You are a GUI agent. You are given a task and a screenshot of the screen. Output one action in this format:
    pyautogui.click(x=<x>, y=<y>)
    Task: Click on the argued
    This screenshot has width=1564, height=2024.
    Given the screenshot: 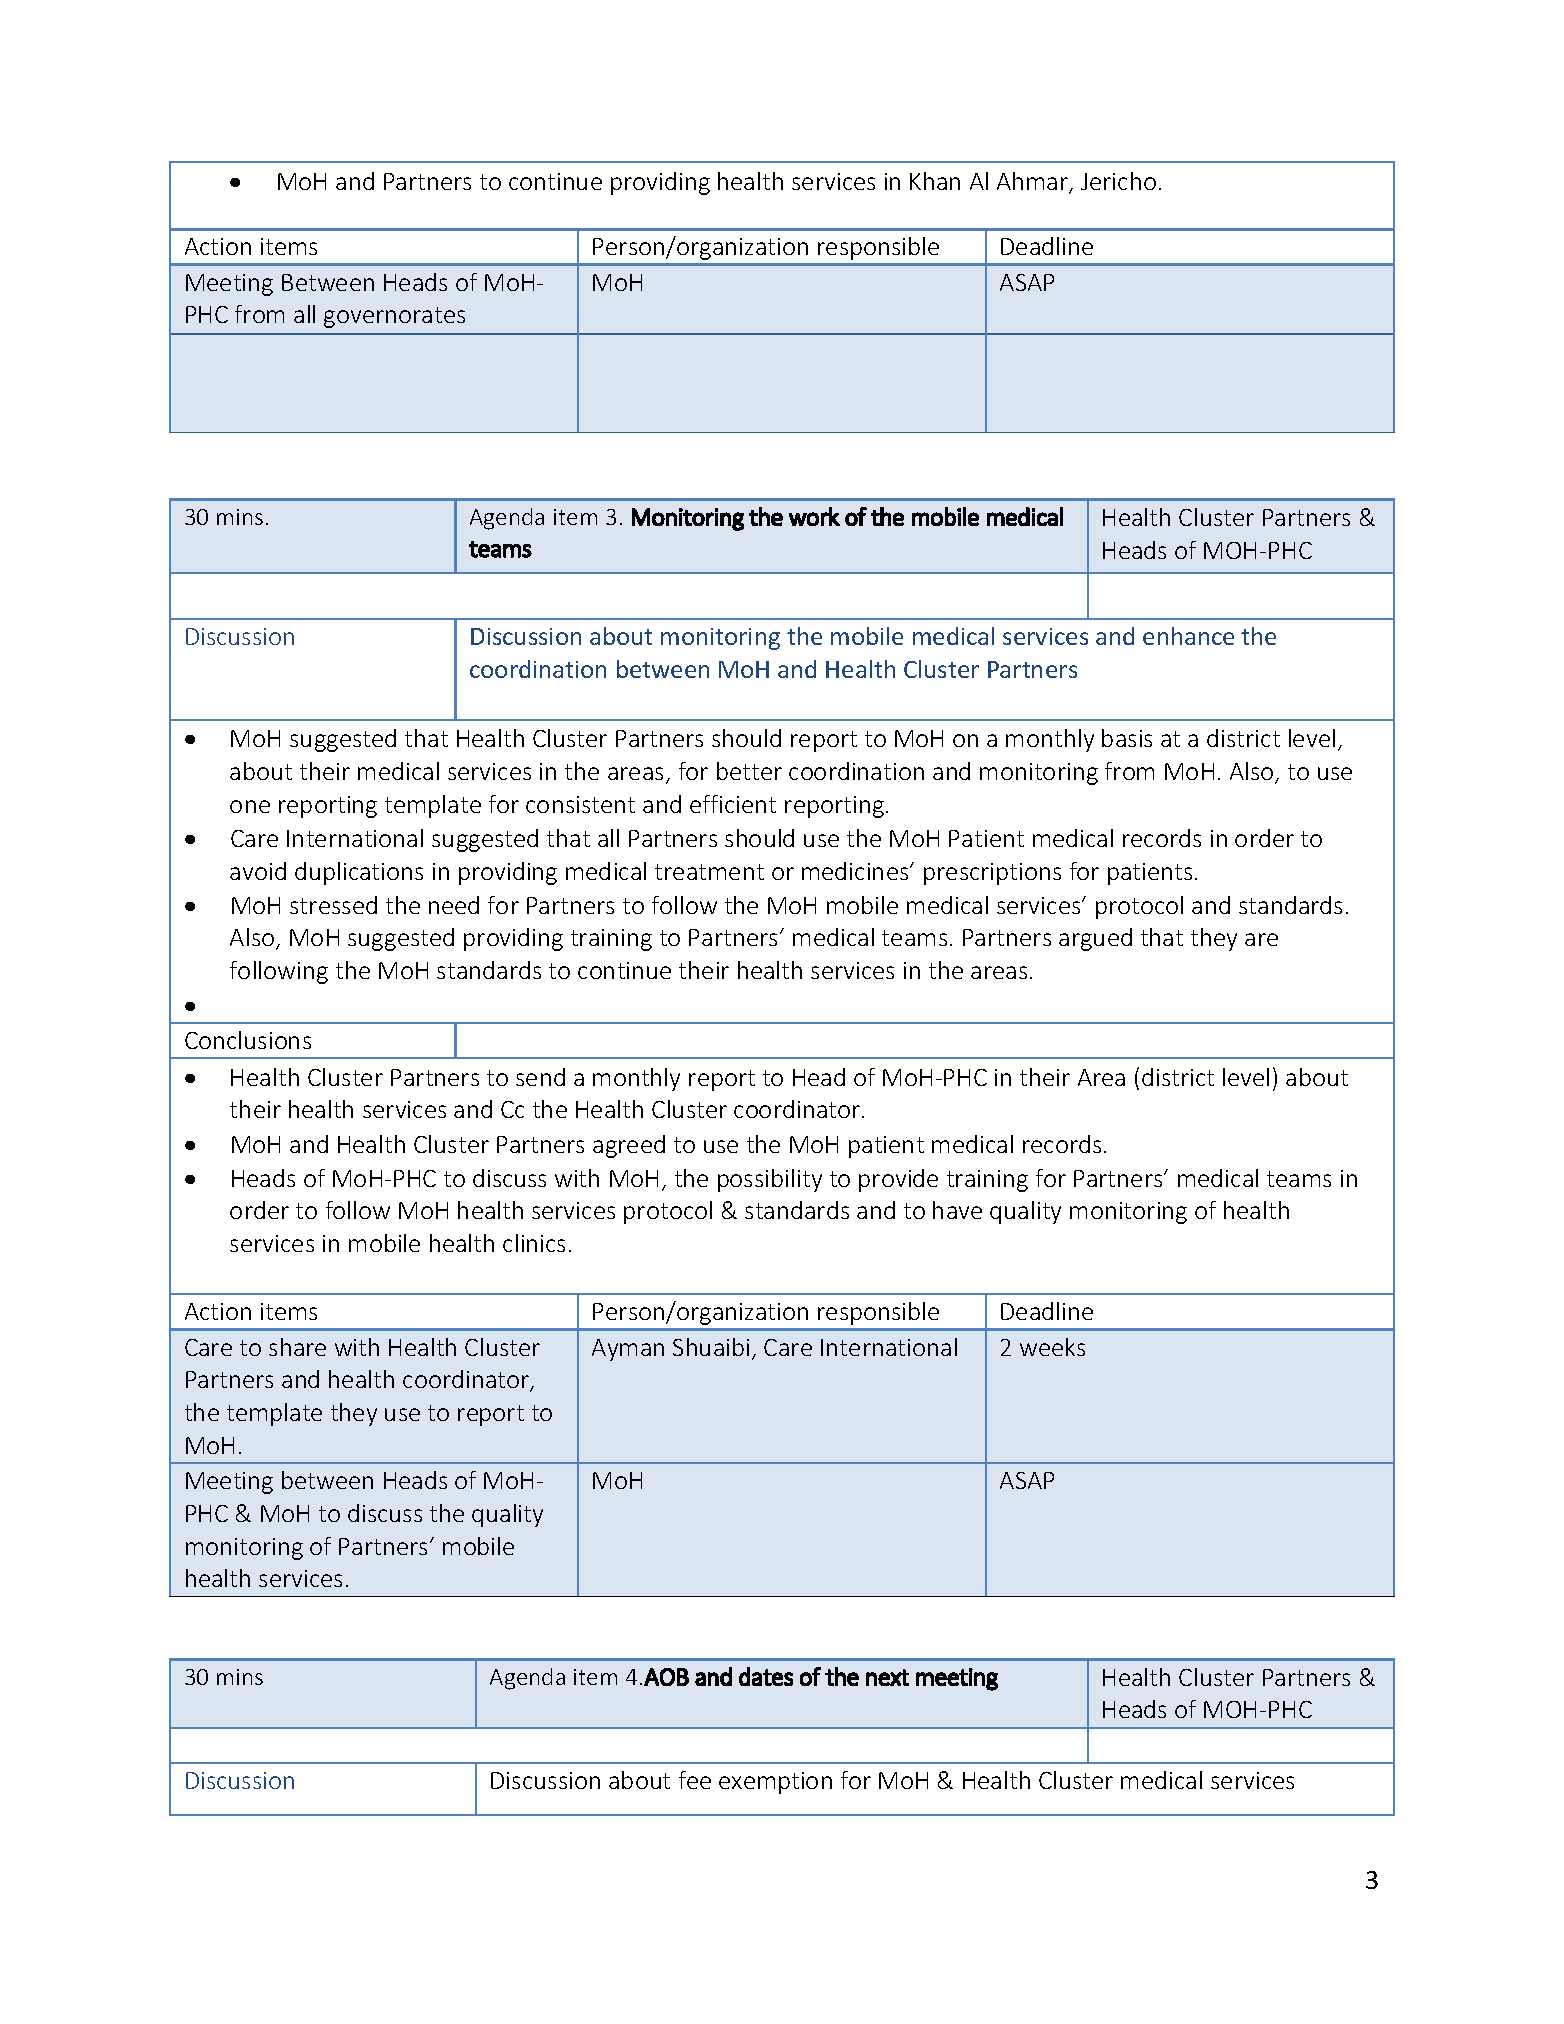 What is the action you would take?
    pyautogui.click(x=1095, y=939)
